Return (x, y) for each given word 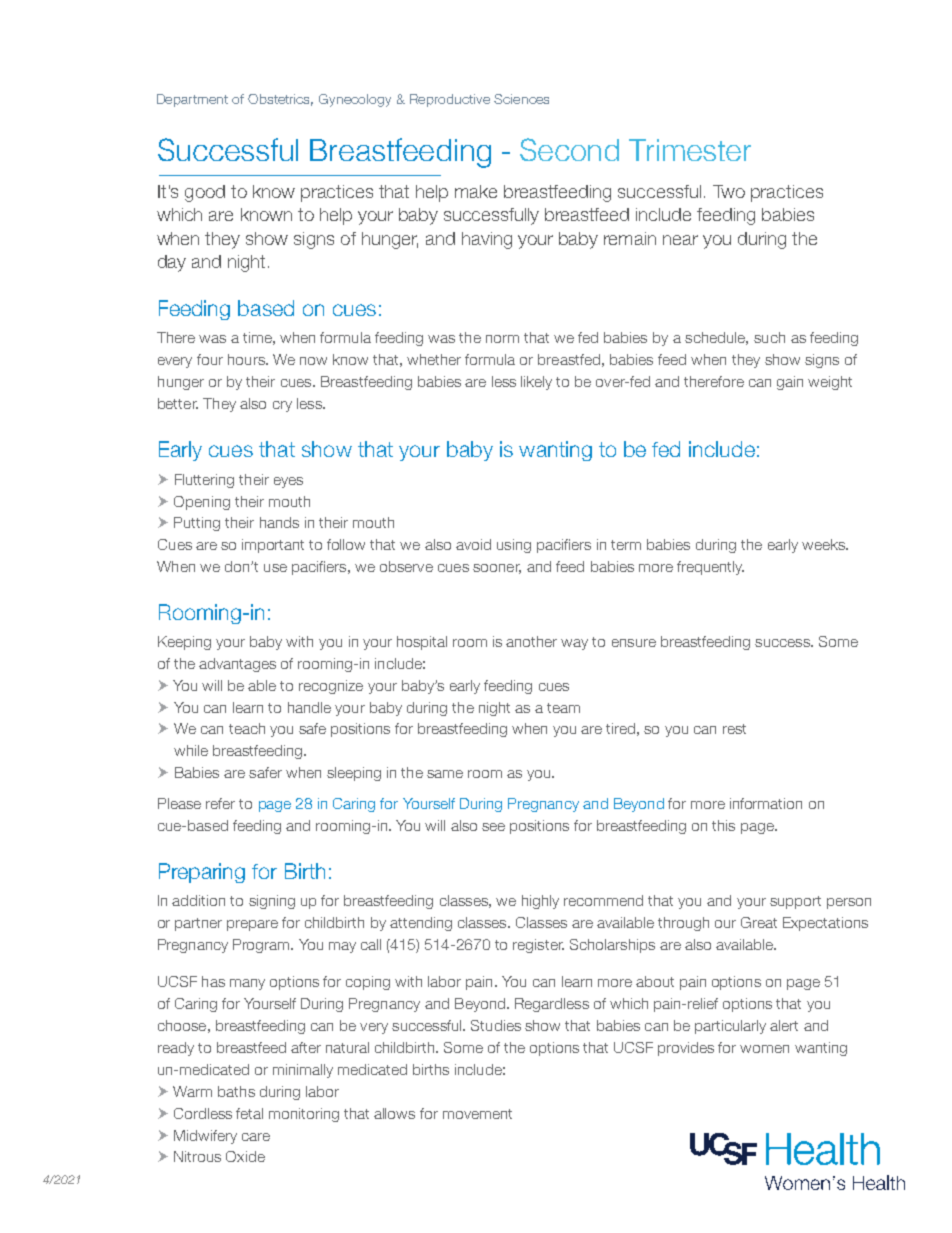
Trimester (690, 150)
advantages (237, 665)
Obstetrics (280, 100)
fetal (249, 1113)
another (531, 641)
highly (540, 902)
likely (536, 383)
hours (247, 359)
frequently (710, 568)
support (795, 902)
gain (790, 383)
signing (272, 902)
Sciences (521, 99)
